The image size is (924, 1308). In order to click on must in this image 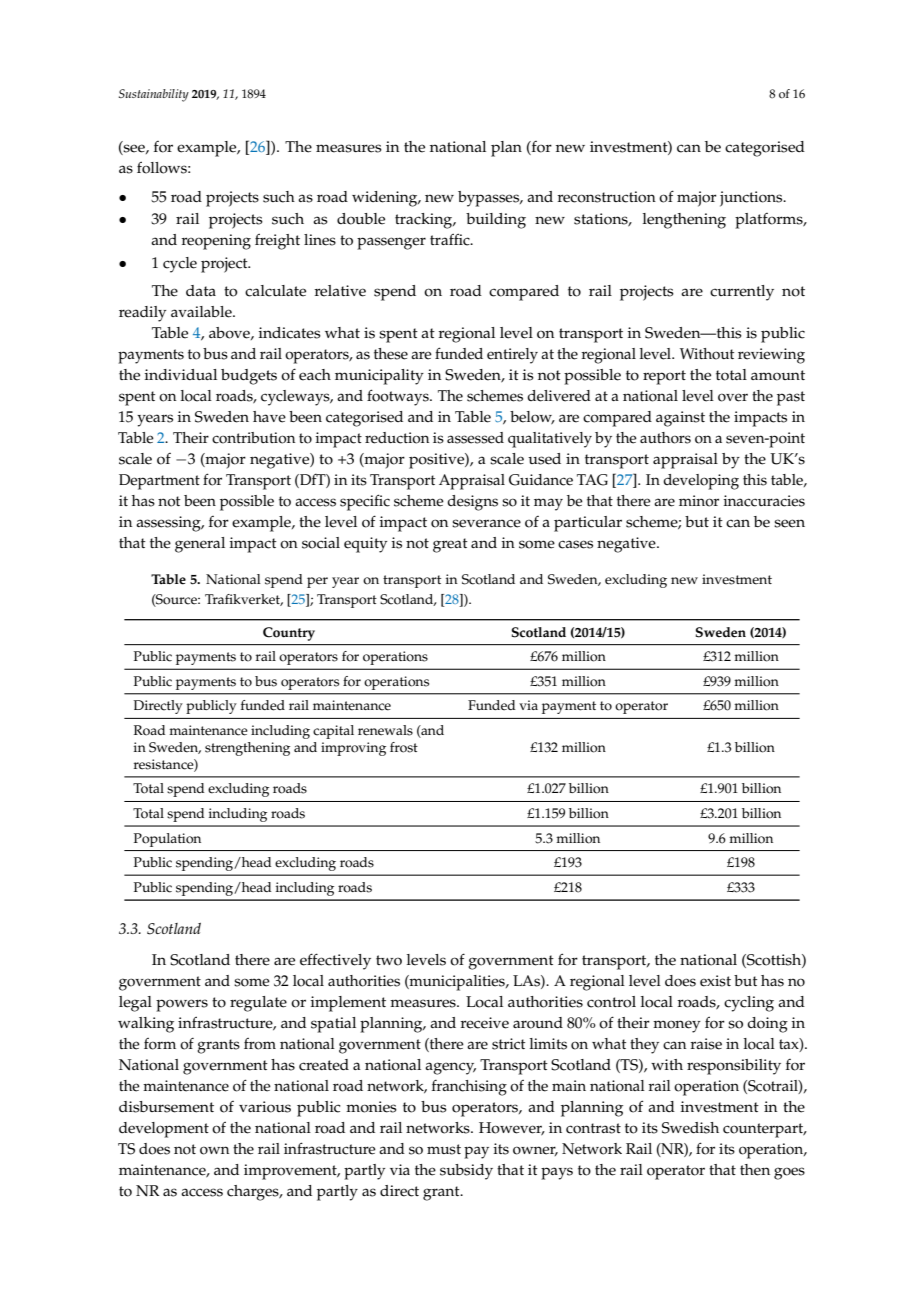, I will do `click(444, 1149)`.
